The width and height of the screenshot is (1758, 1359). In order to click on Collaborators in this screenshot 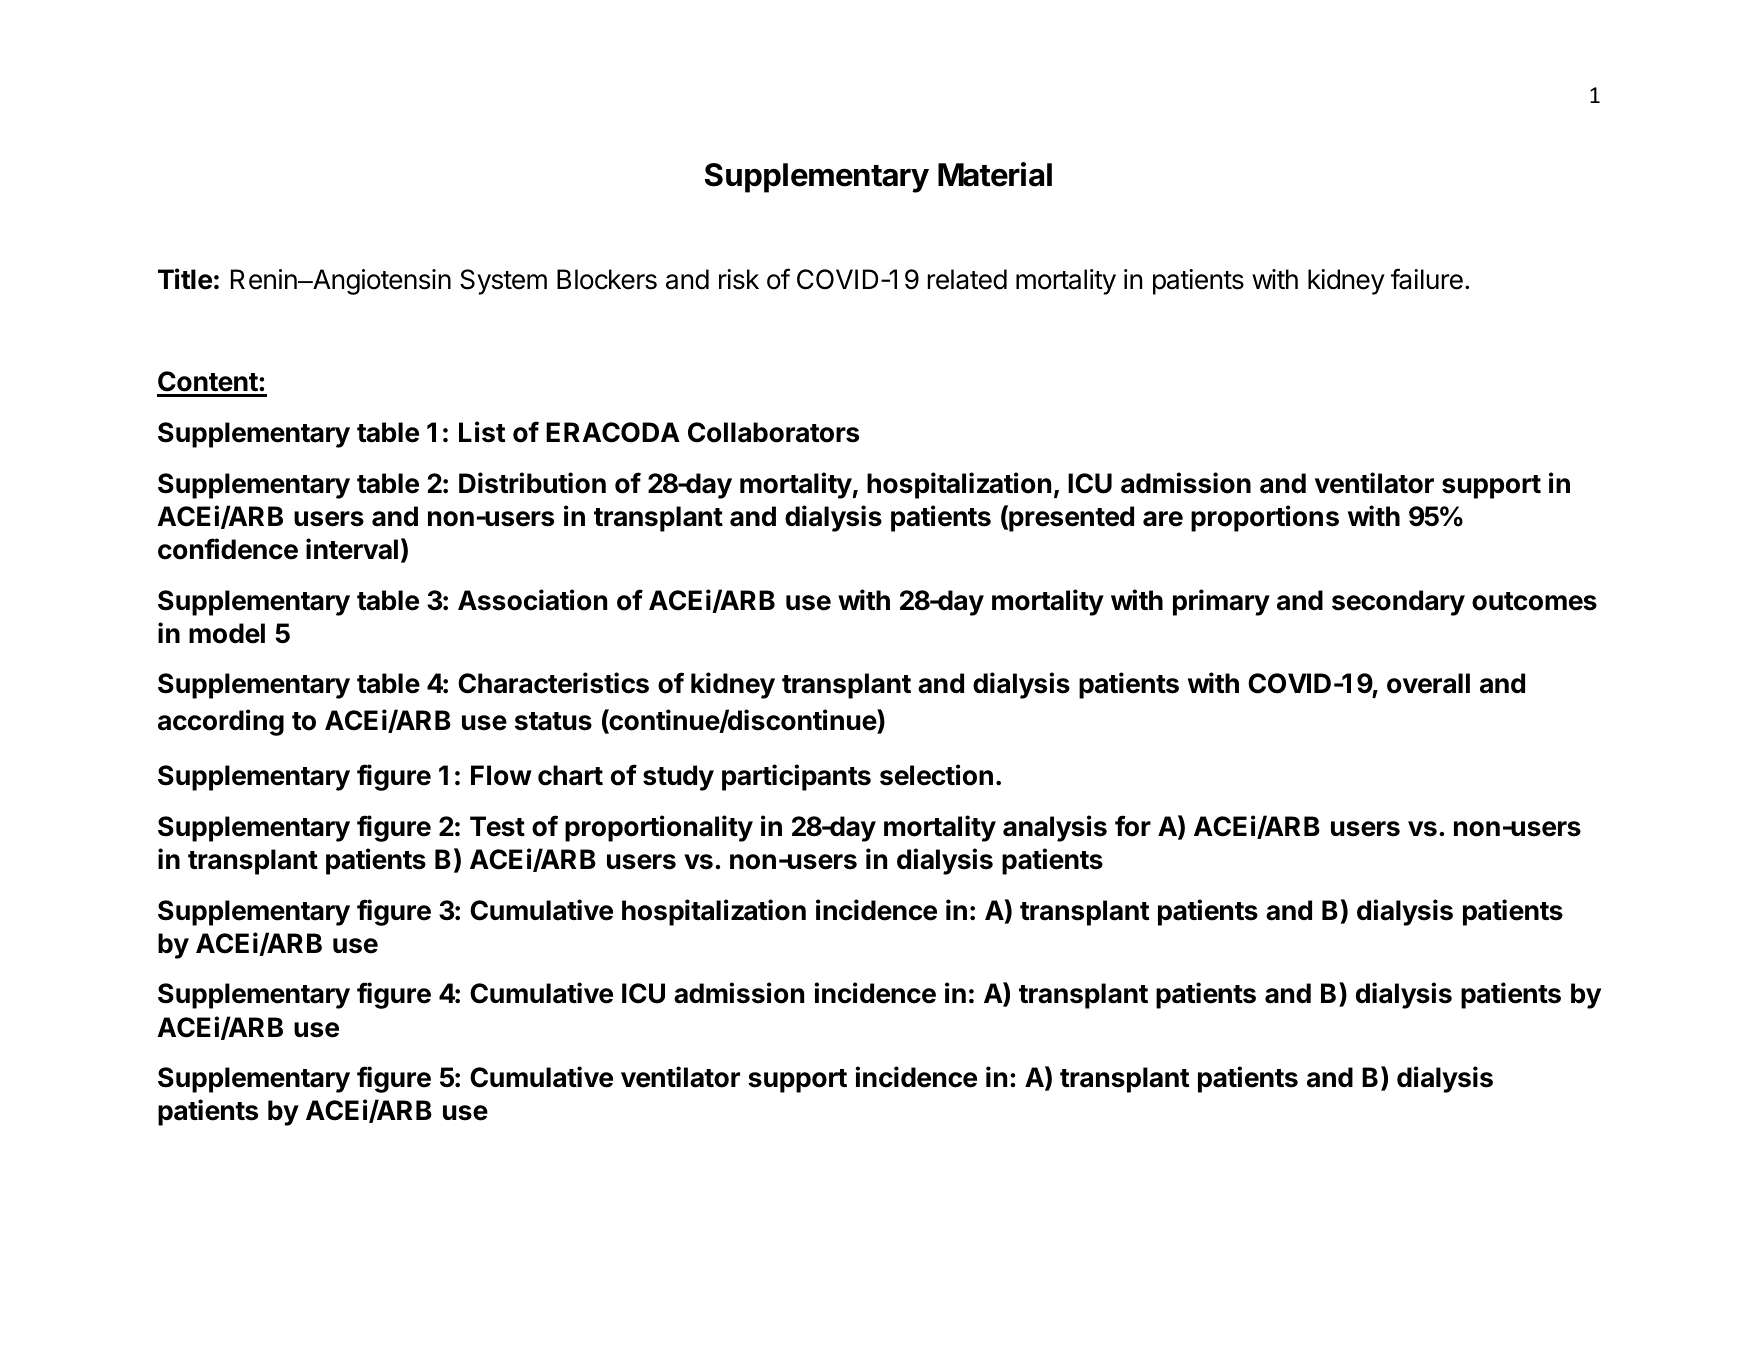, I will do `click(773, 432)`.
